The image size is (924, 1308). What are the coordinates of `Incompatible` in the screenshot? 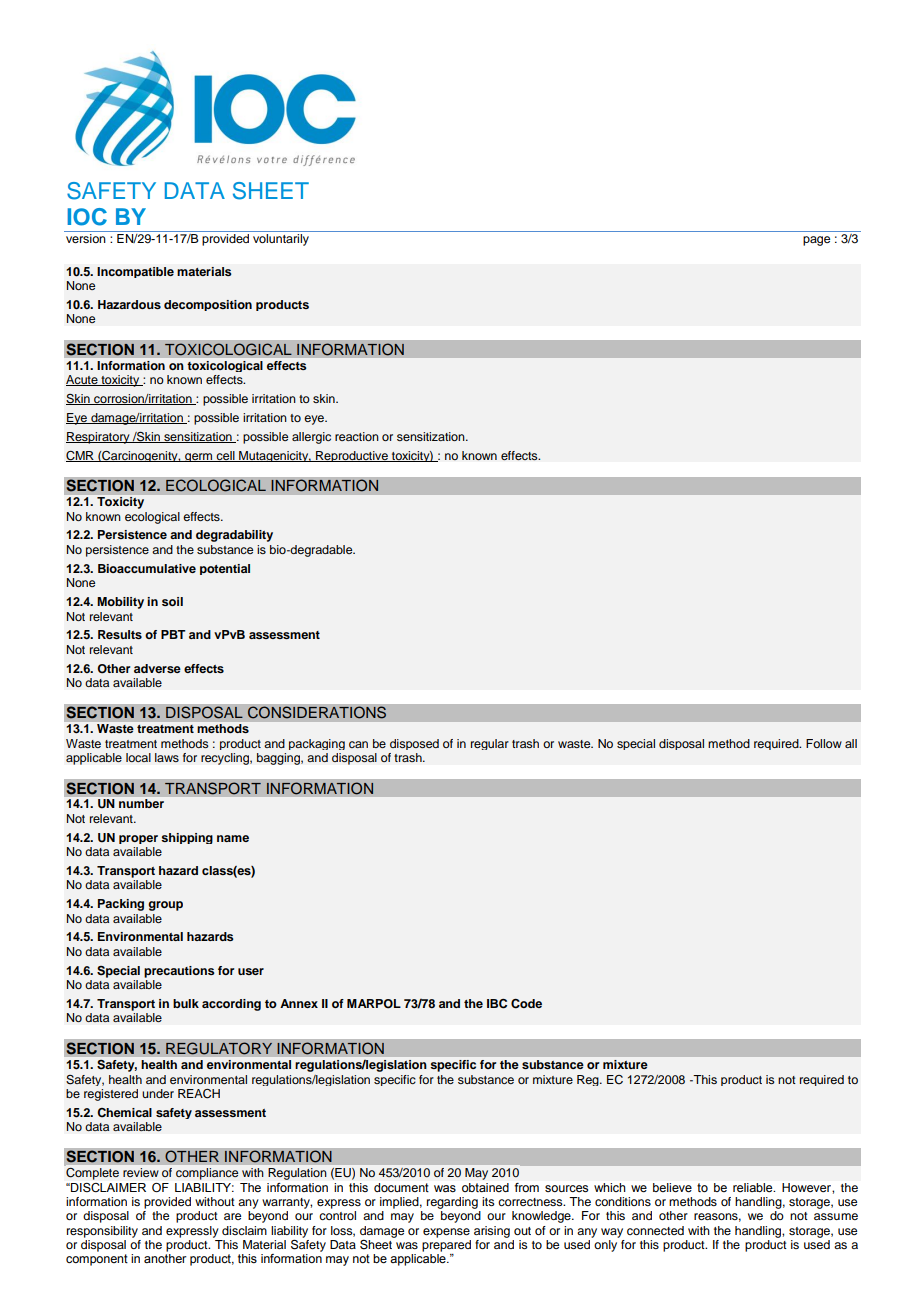 It's located at (135, 272).
